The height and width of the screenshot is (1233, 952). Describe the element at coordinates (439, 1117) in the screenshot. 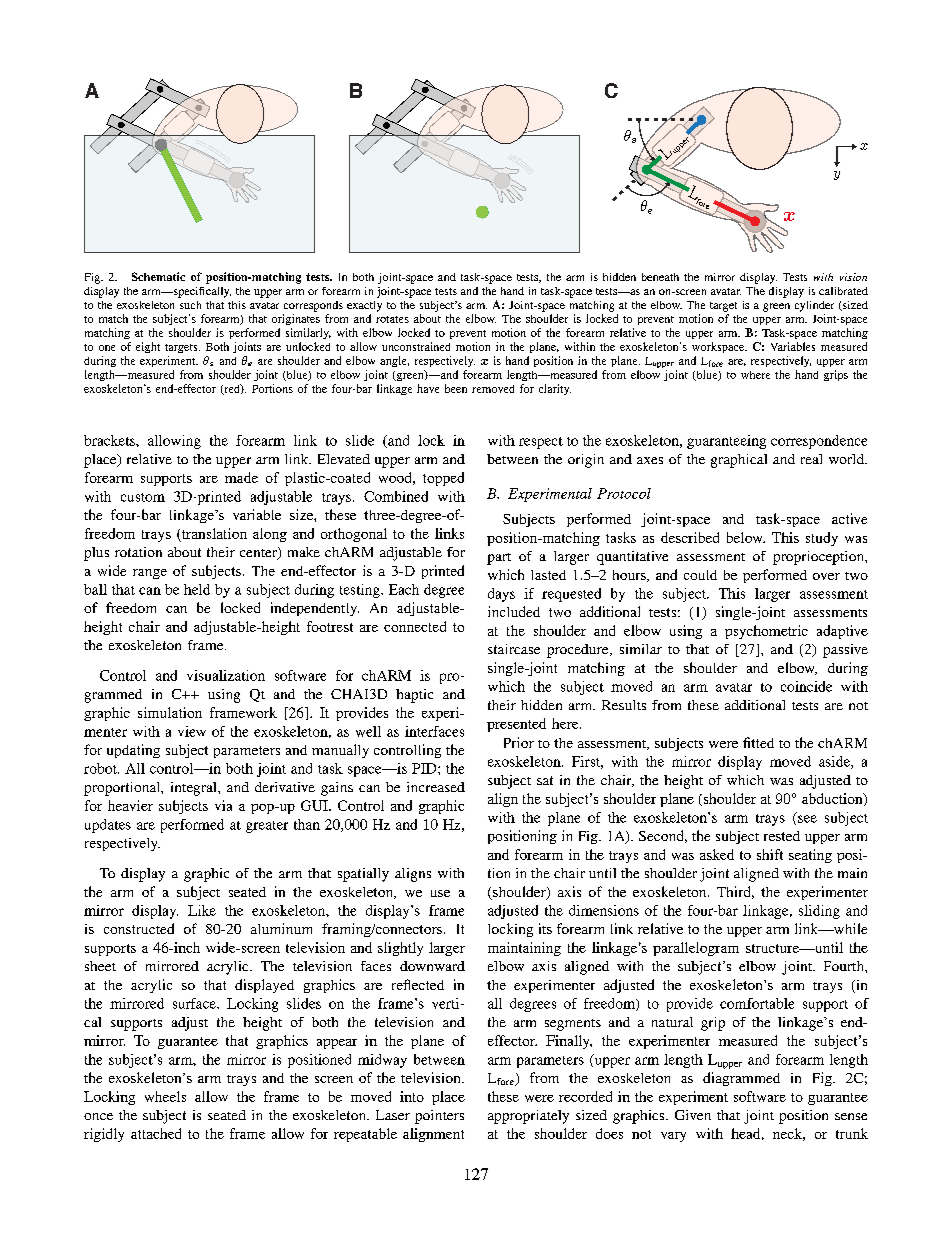

I see `pointers` at that location.
